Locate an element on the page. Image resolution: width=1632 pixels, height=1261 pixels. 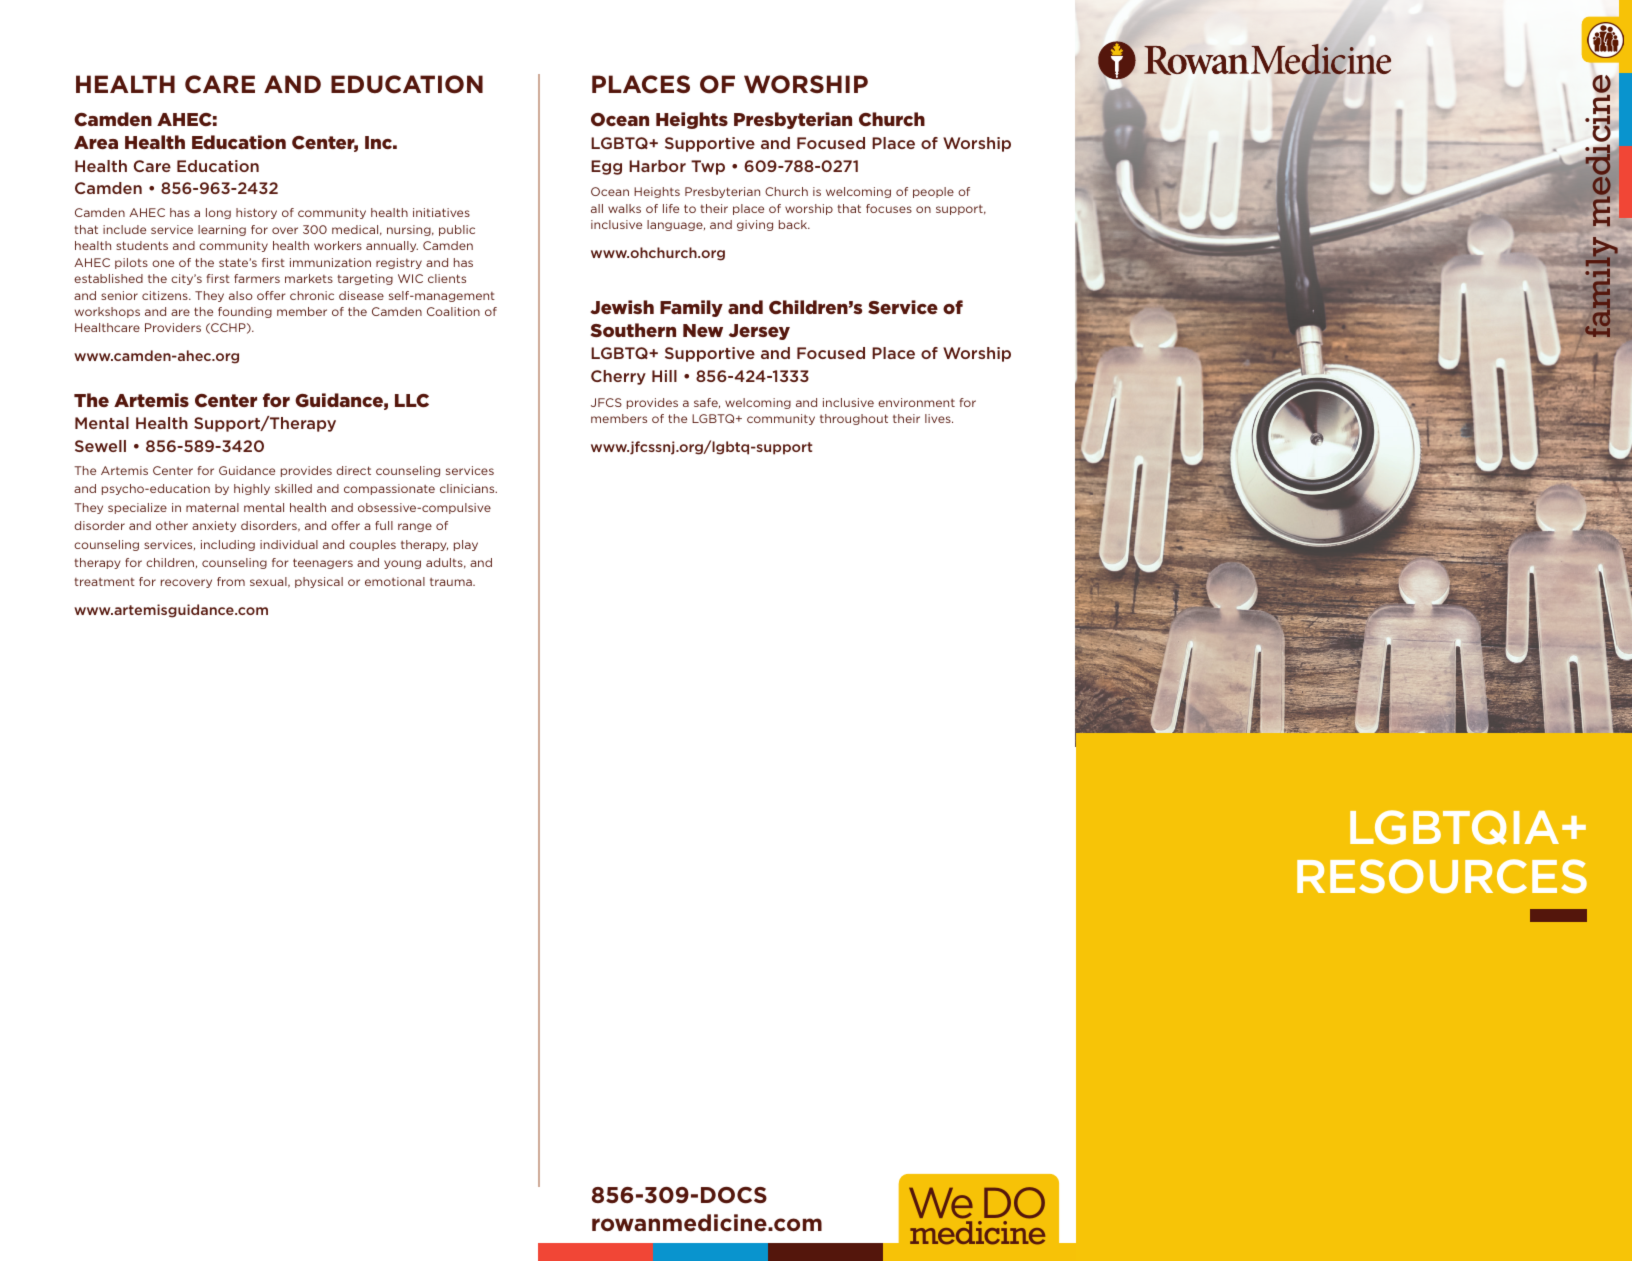
people is located at coordinates (933, 192).
